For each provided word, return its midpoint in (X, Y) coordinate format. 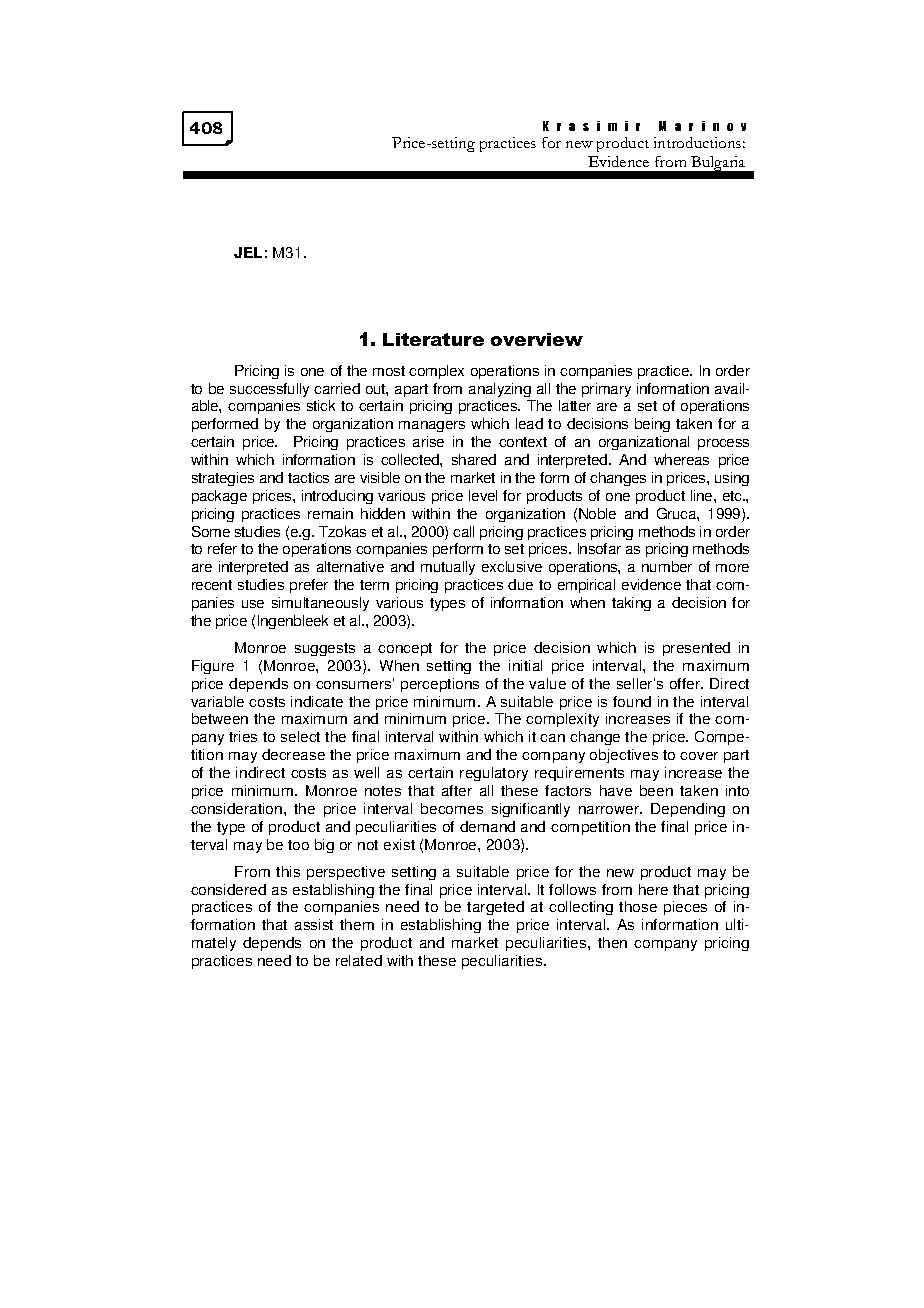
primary (606, 390)
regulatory (494, 774)
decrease (293, 754)
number (667, 566)
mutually (448, 568)
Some (211, 531)
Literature (433, 339)
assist (314, 924)
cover (699, 756)
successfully (269, 390)
